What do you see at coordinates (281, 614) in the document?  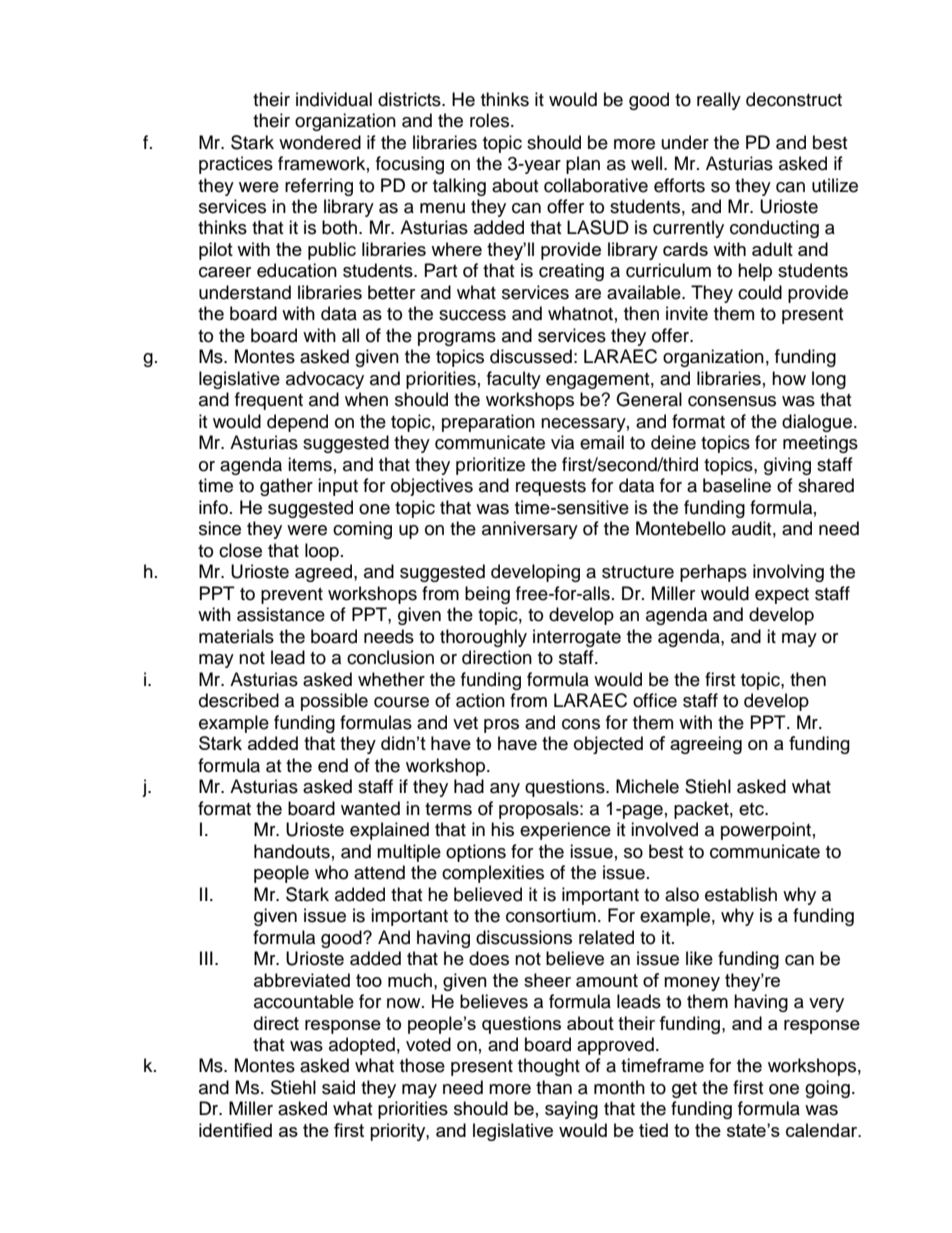 I see `assistance` at bounding box center [281, 614].
